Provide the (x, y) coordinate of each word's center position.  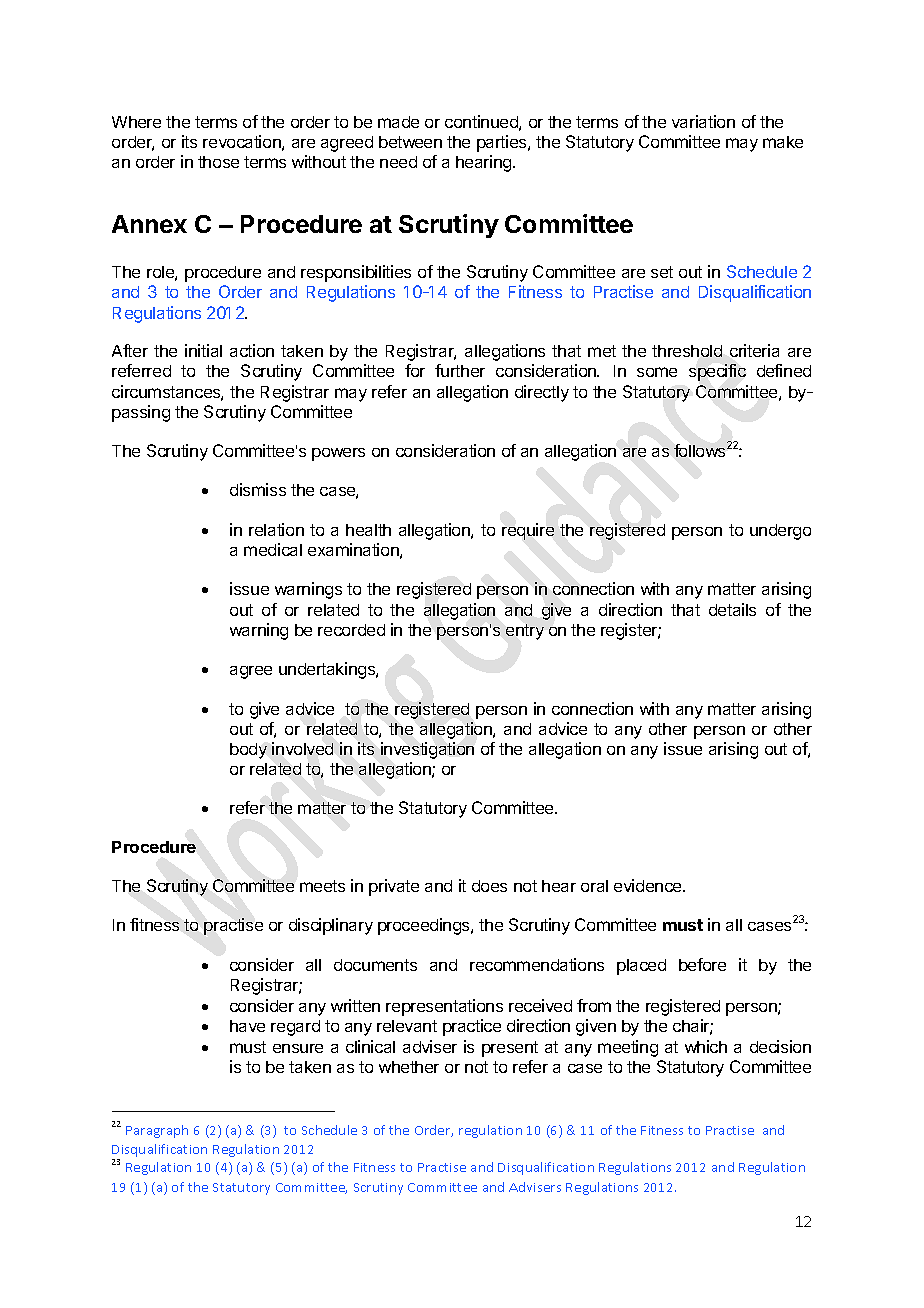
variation (703, 121)
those (218, 162)
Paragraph (157, 1131)
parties (503, 143)
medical (273, 549)
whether (409, 1067)
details (732, 609)
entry (525, 632)
